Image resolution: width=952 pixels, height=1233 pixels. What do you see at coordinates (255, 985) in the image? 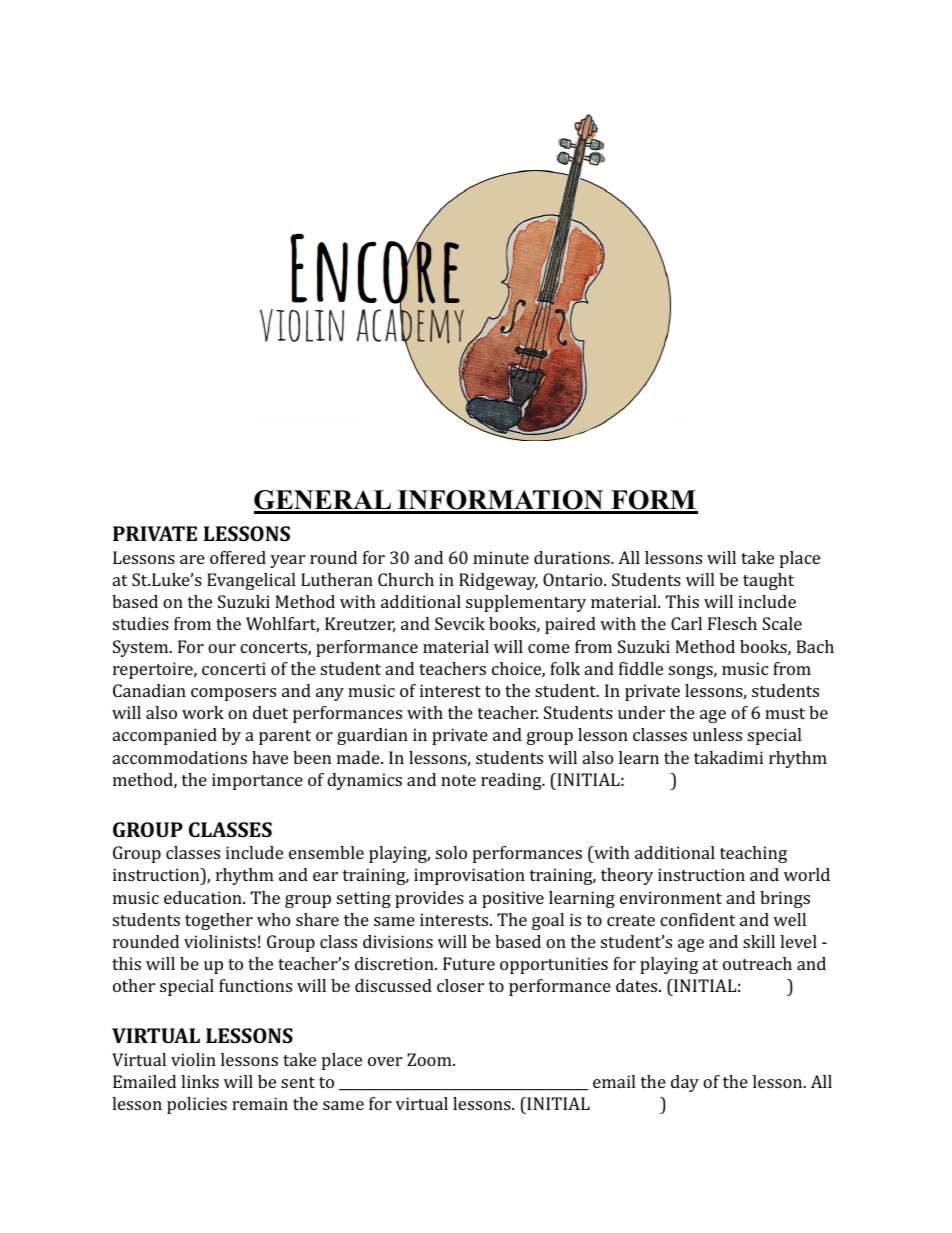
I see `functions` at bounding box center [255, 985].
